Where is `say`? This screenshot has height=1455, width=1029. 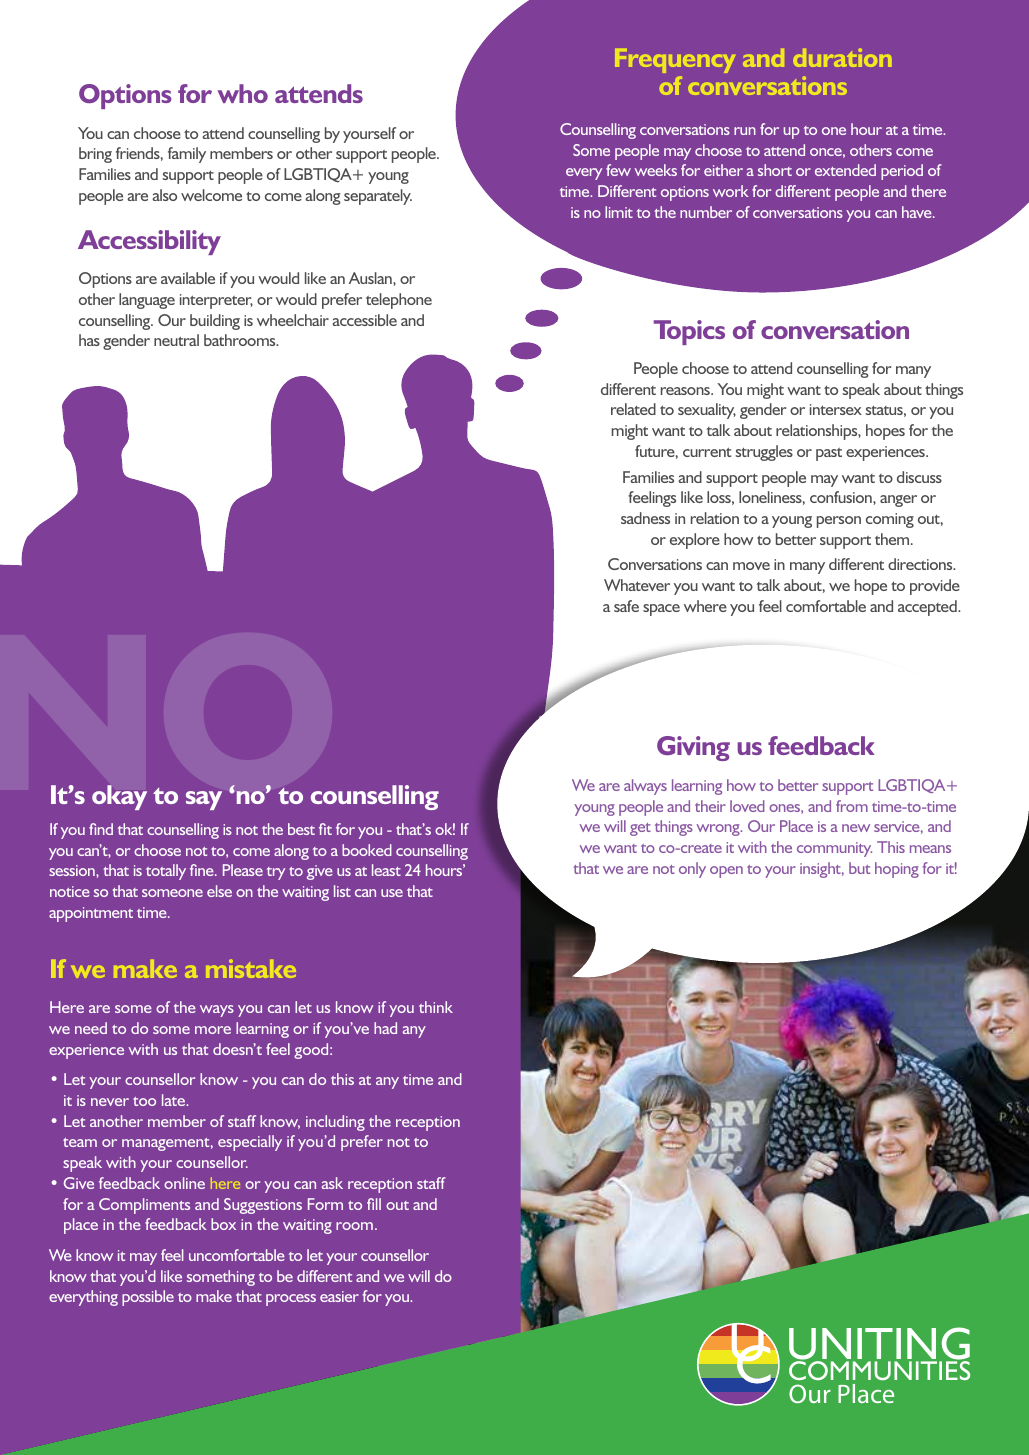 say is located at coordinates (204, 800).
